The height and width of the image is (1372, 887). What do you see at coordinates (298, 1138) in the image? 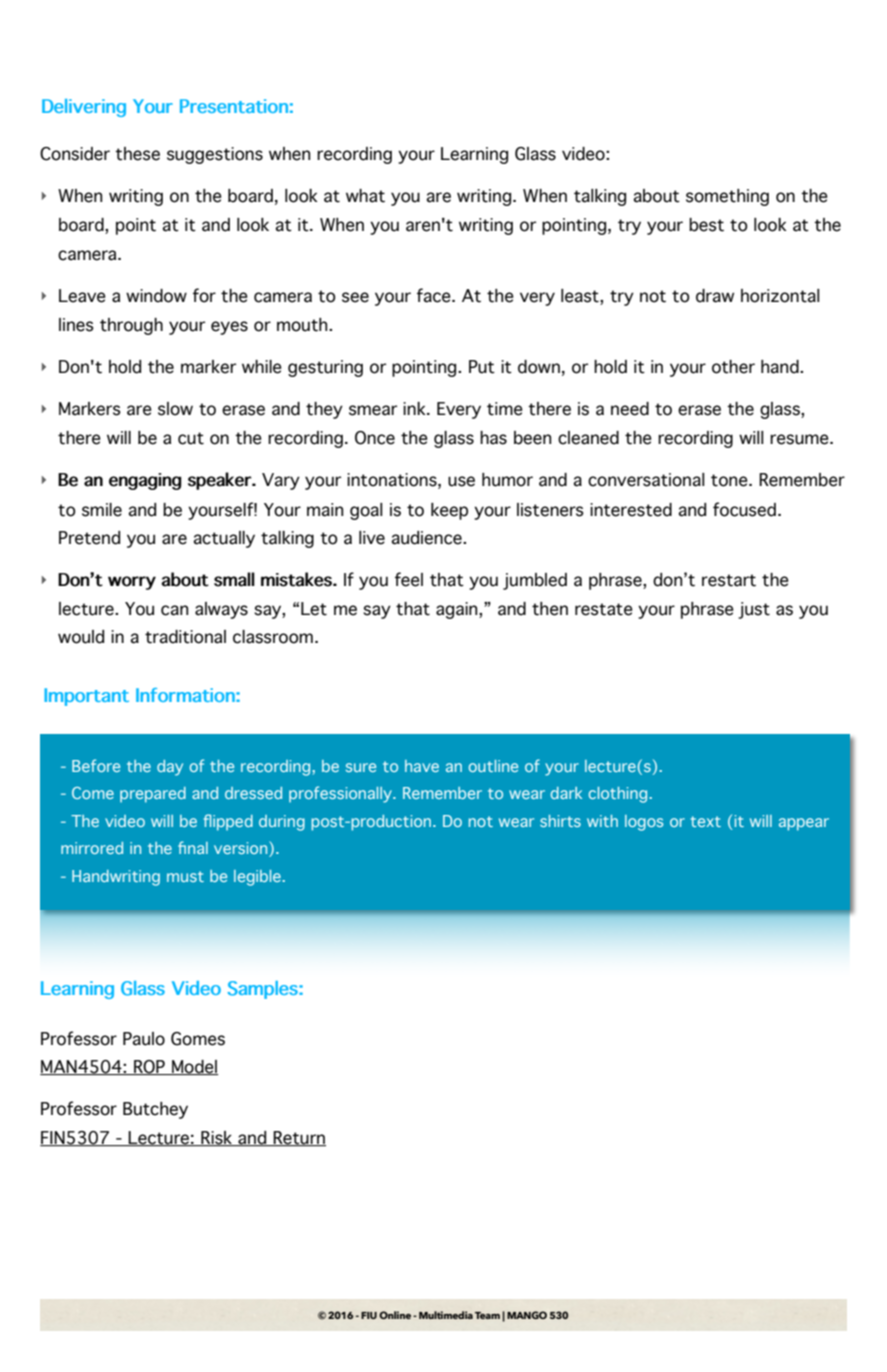
I see `Return` at bounding box center [298, 1138].
